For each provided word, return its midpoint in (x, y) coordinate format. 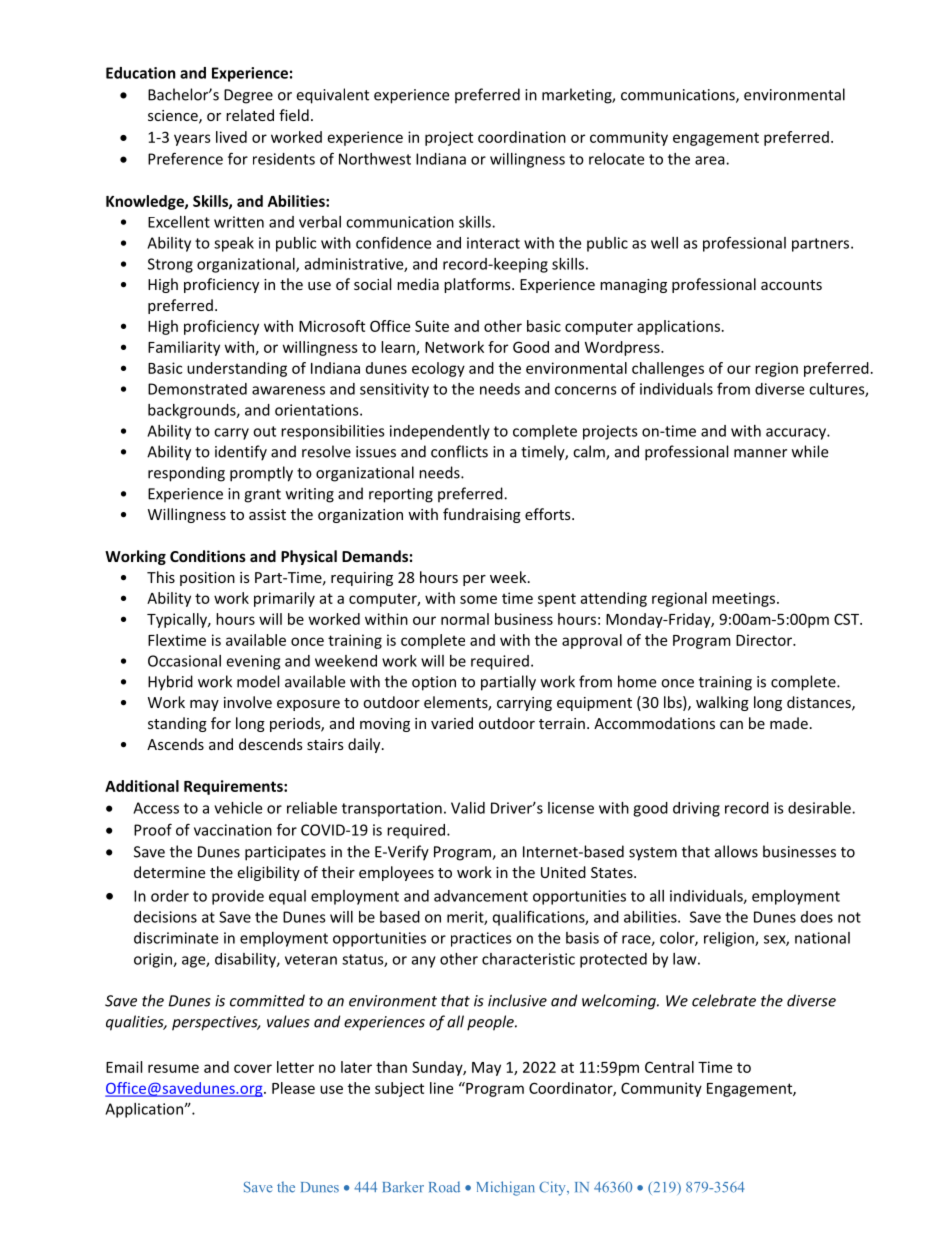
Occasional (184, 661)
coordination (522, 137)
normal (465, 619)
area (711, 160)
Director (765, 640)
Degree (248, 96)
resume (173, 1068)
